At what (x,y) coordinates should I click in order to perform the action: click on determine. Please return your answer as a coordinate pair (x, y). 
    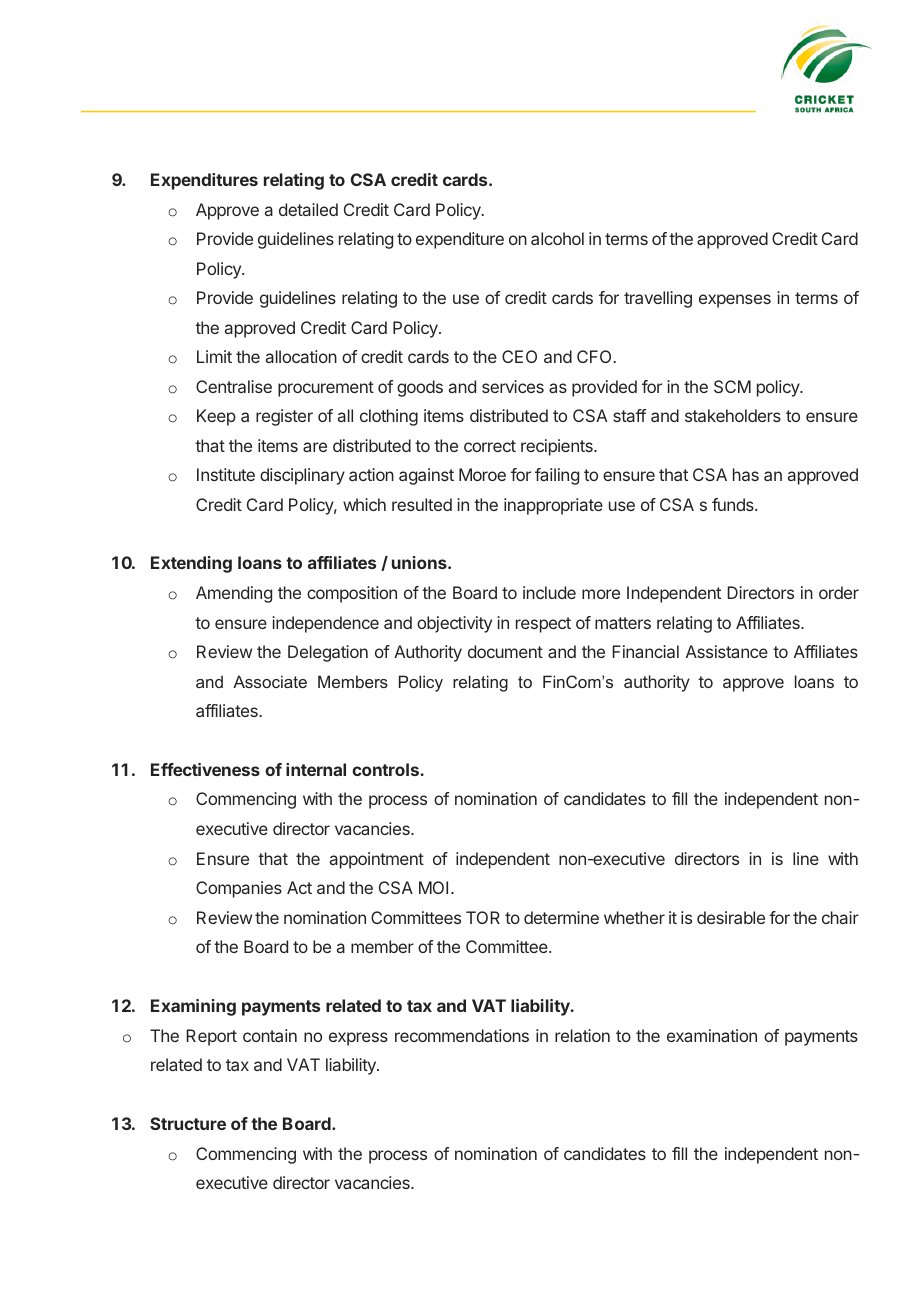
    Looking at the image, I should click on (561, 917).
